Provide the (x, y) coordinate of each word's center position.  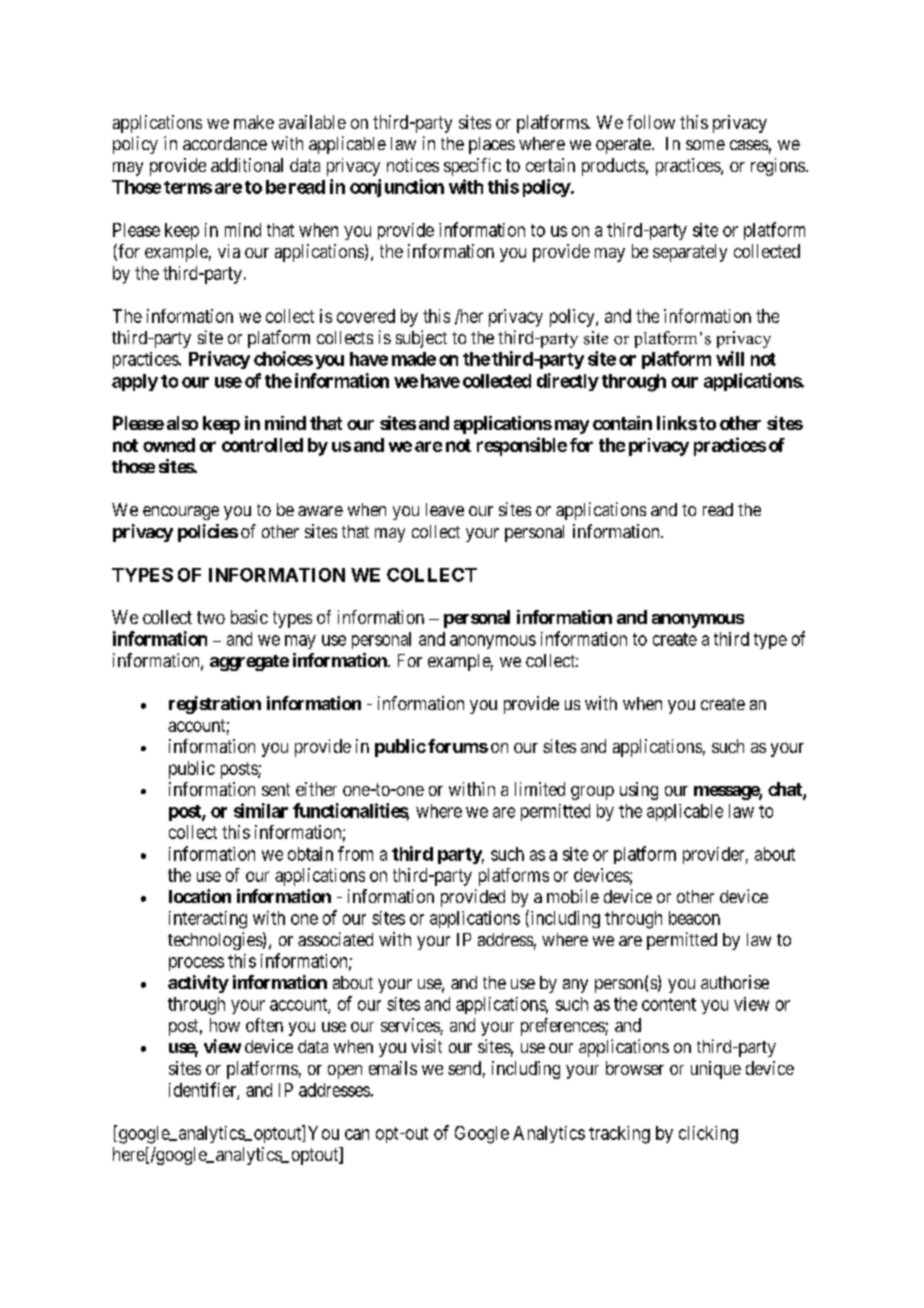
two (211, 617)
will (730, 358)
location (200, 896)
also (182, 423)
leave (445, 509)
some (705, 145)
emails (393, 1068)
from (355, 853)
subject (421, 339)
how (225, 1025)
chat (786, 790)
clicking (708, 1135)
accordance (225, 143)
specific (472, 167)
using (639, 791)
